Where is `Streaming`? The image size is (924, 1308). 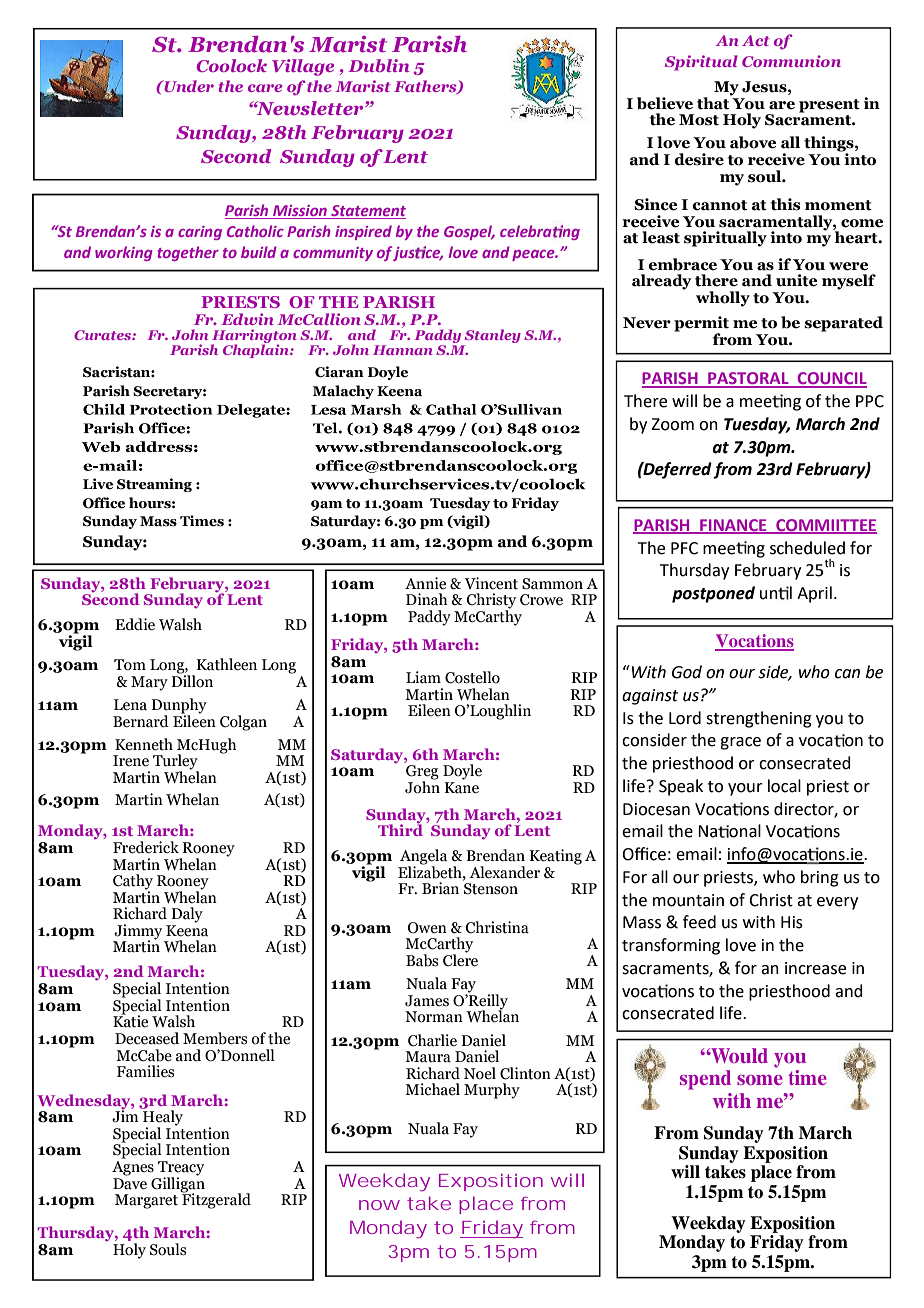 Streaming is located at coordinates (154, 485).
